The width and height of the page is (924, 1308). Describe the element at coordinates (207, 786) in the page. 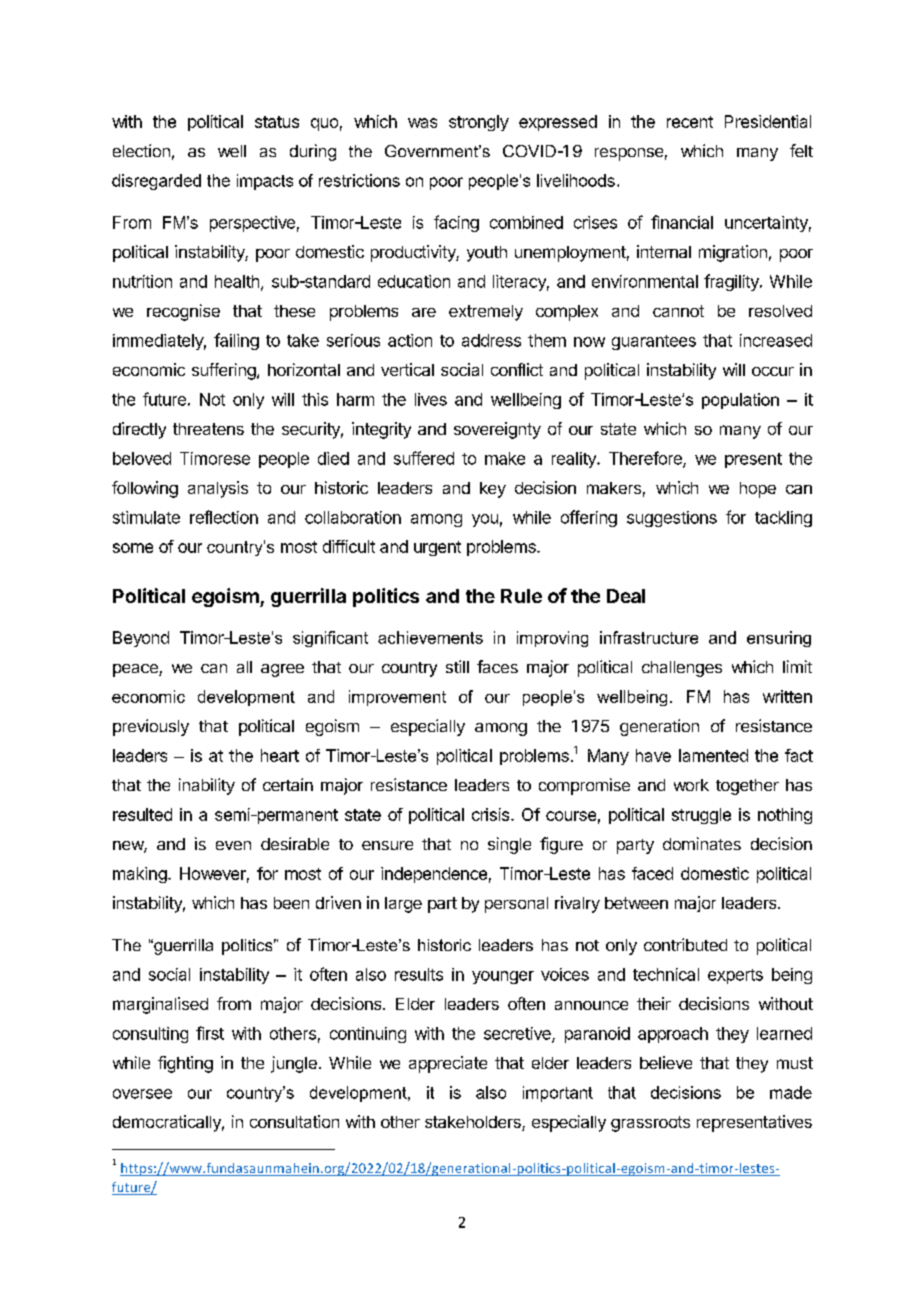

I see `inability` at that location.
